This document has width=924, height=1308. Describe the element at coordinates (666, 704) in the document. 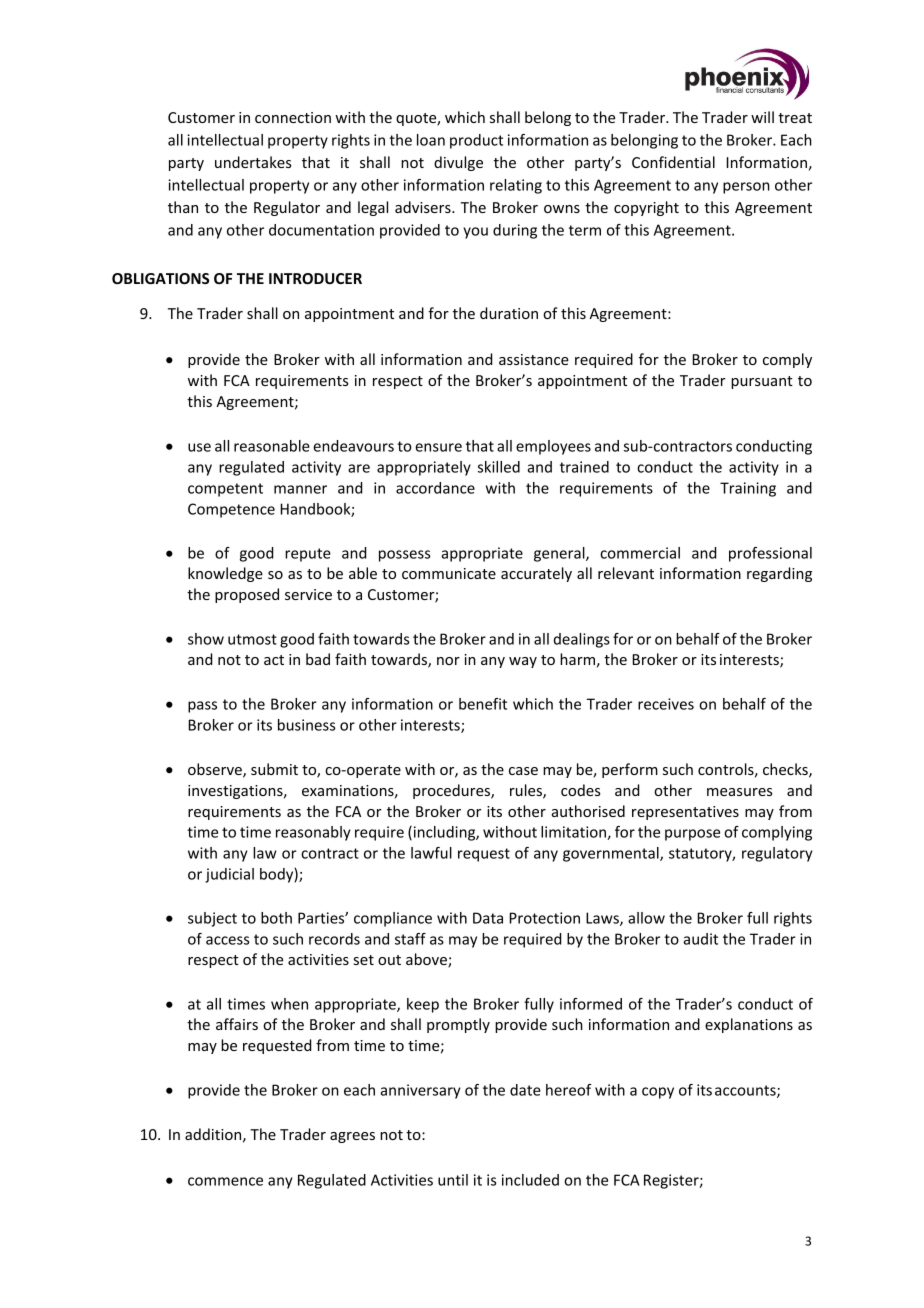

I see `receives` at that location.
